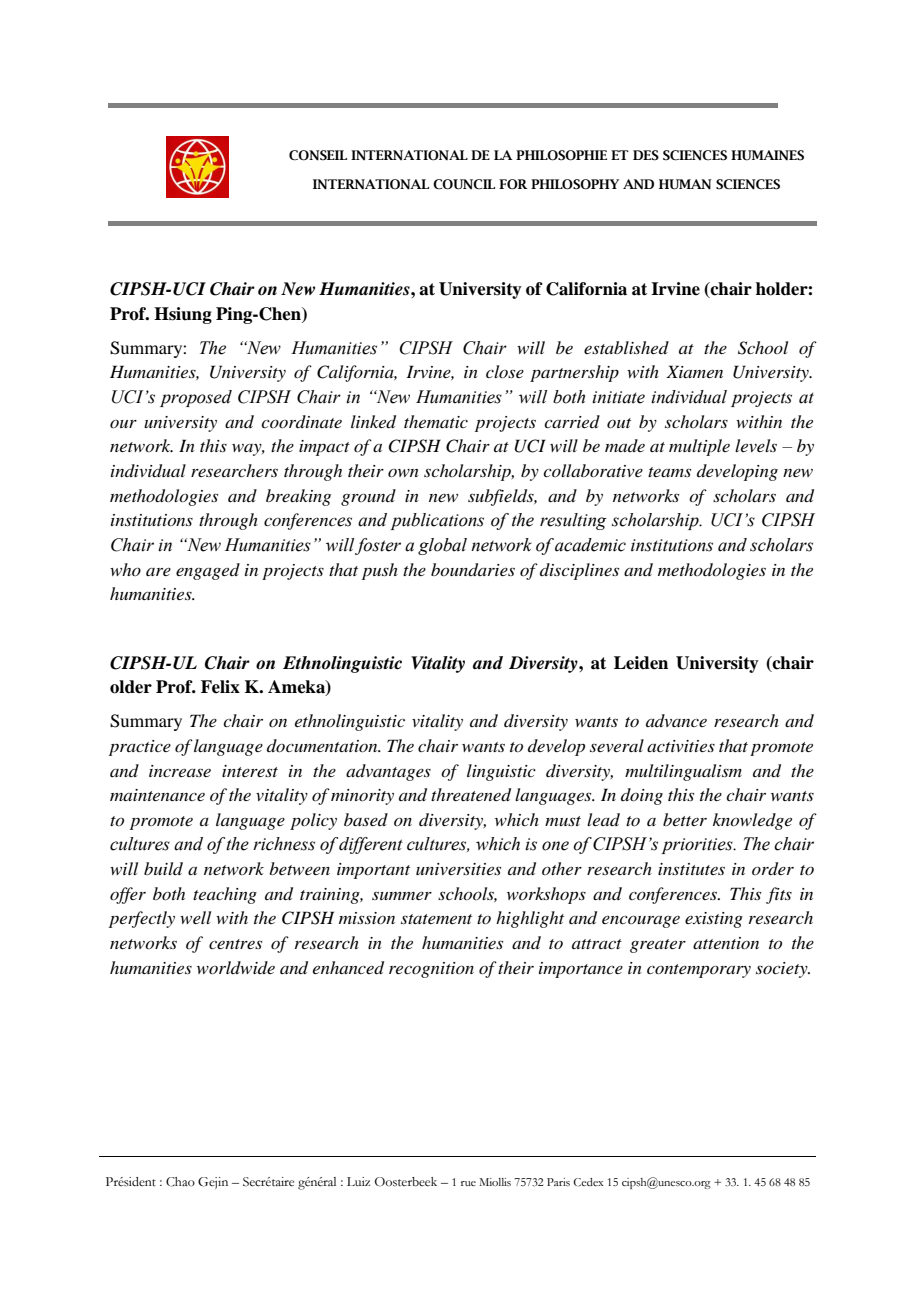  Describe the element at coordinates (471, 795) in the screenshot. I see `threatened` at that location.
